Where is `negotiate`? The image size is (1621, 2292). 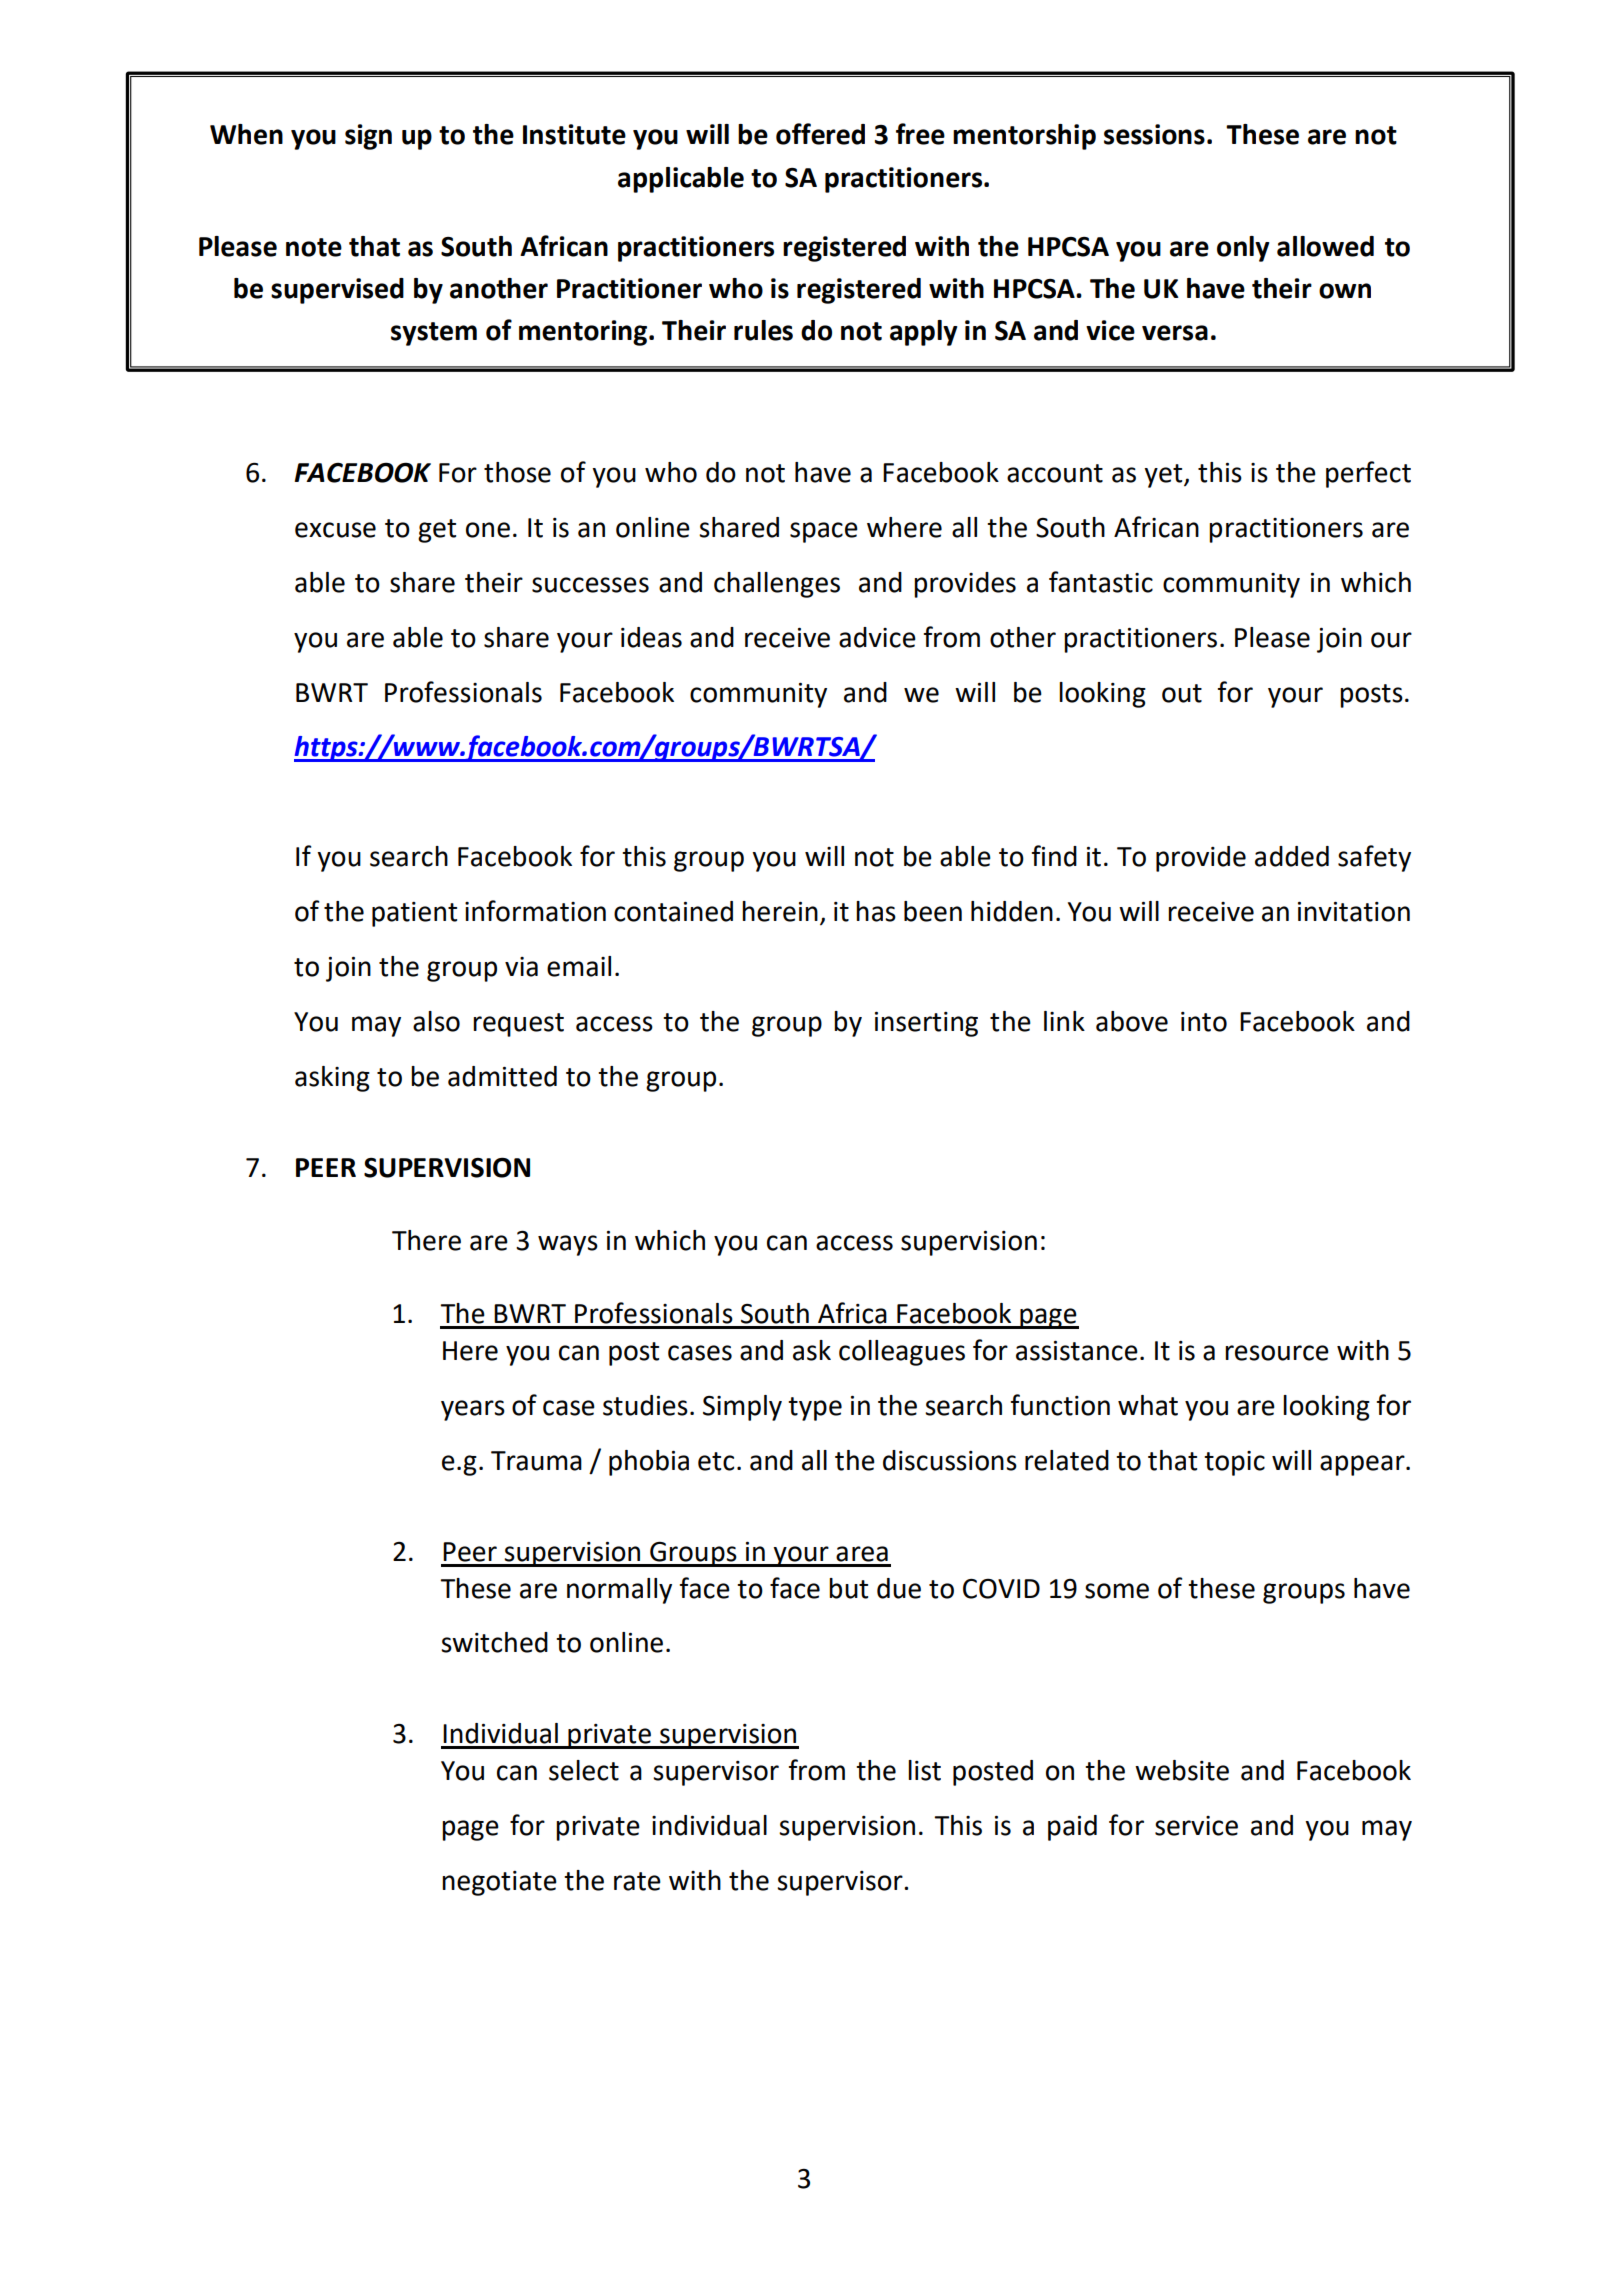 negotiate is located at coordinates (499, 1883).
